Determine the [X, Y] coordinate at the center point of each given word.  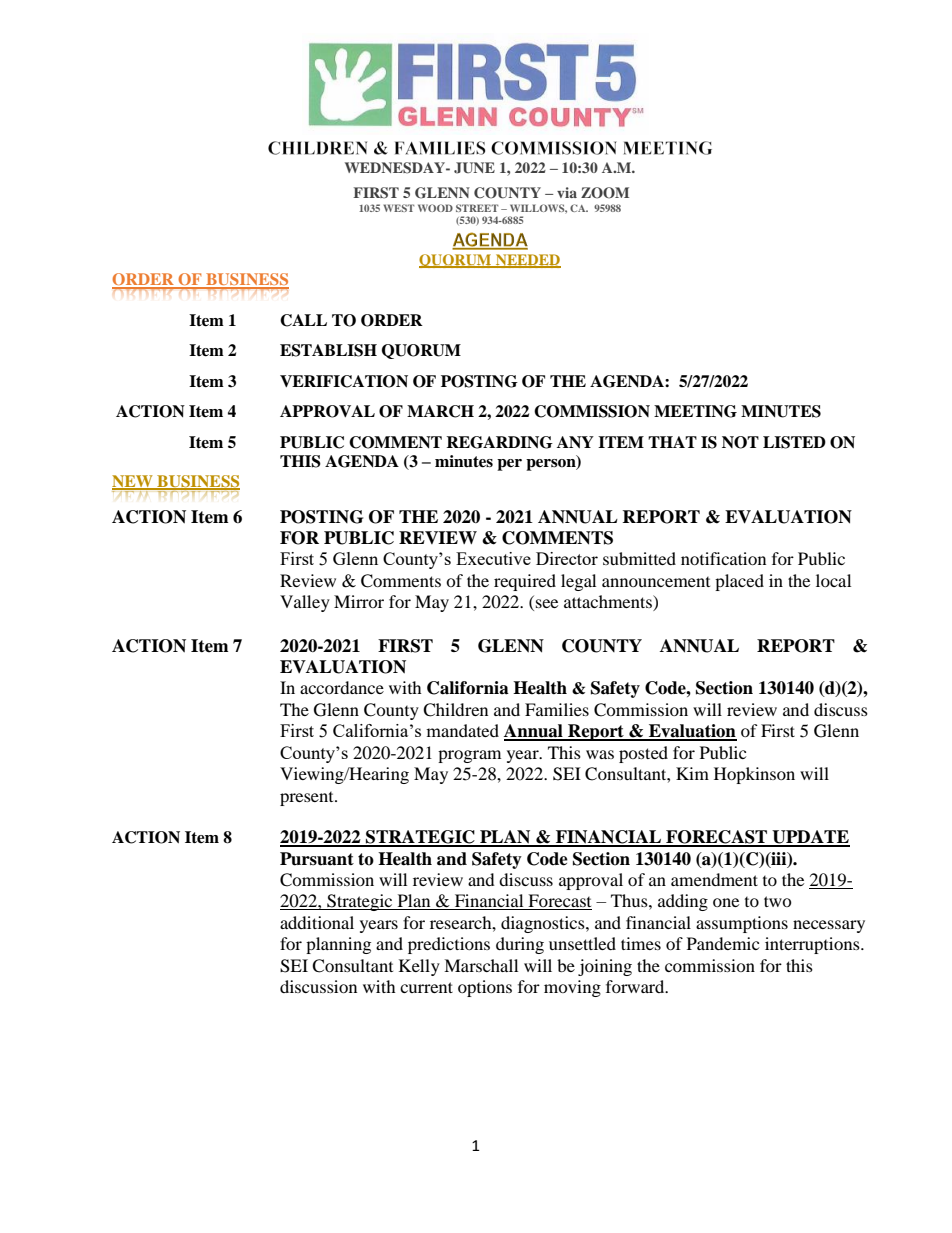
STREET [477, 208]
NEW [133, 482]
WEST [398, 208]
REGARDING [499, 442]
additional [317, 922]
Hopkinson [754, 775]
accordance [342, 687]
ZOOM [605, 193]
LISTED [794, 442]
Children [455, 710]
